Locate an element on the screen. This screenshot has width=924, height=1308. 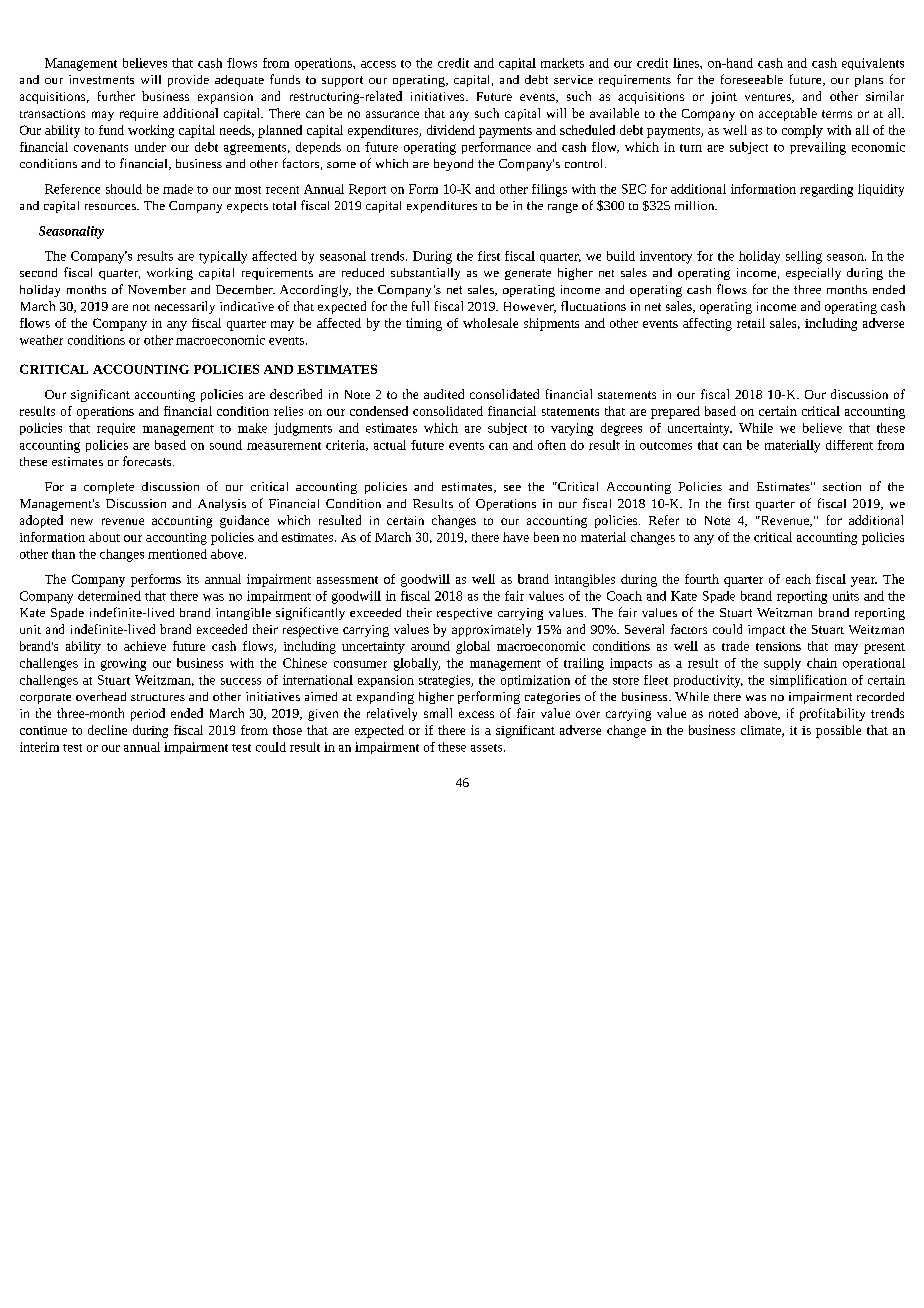
period is located at coordinates (148, 714).
